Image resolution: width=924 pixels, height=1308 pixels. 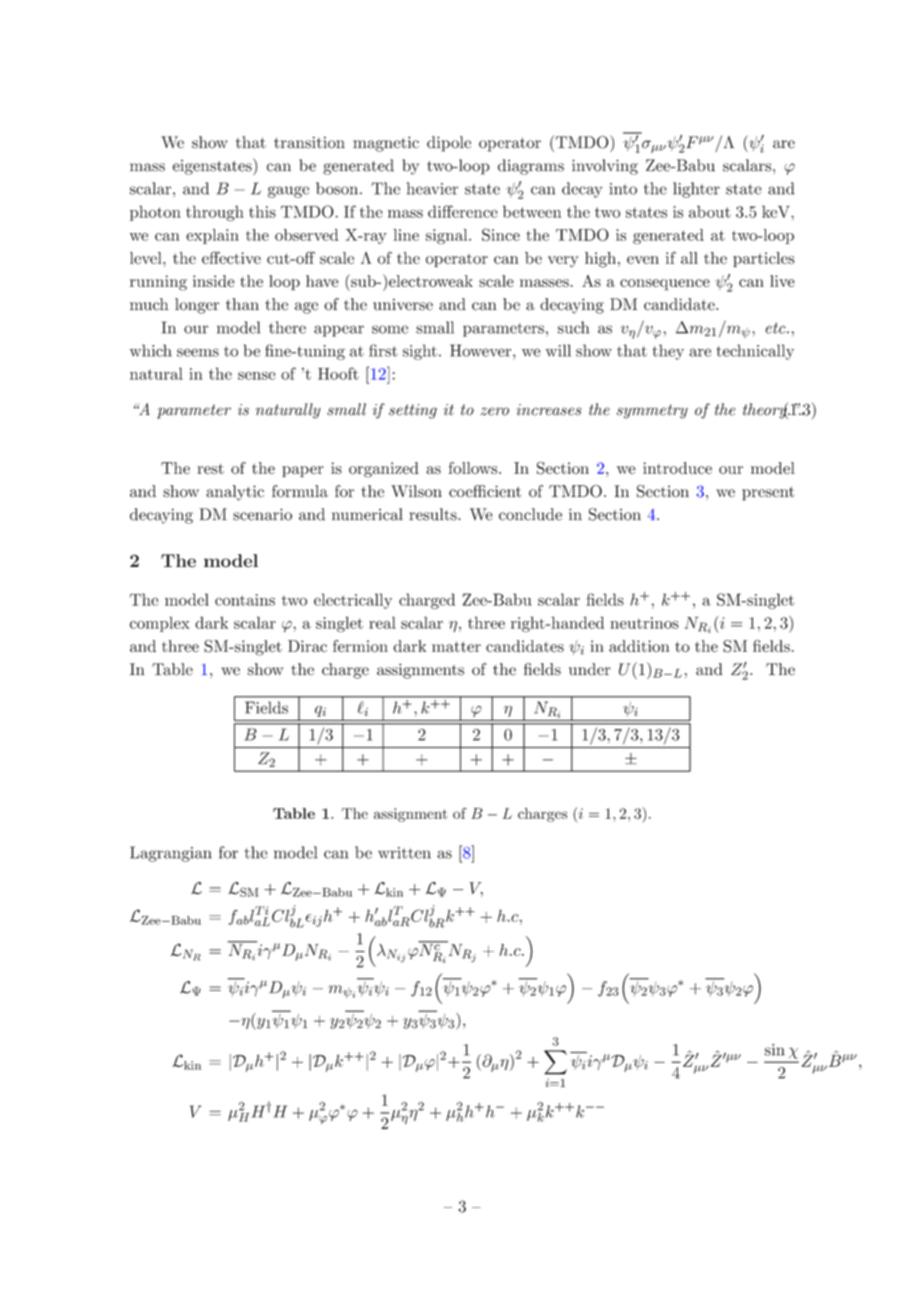 I want to click on written, so click(x=404, y=853).
